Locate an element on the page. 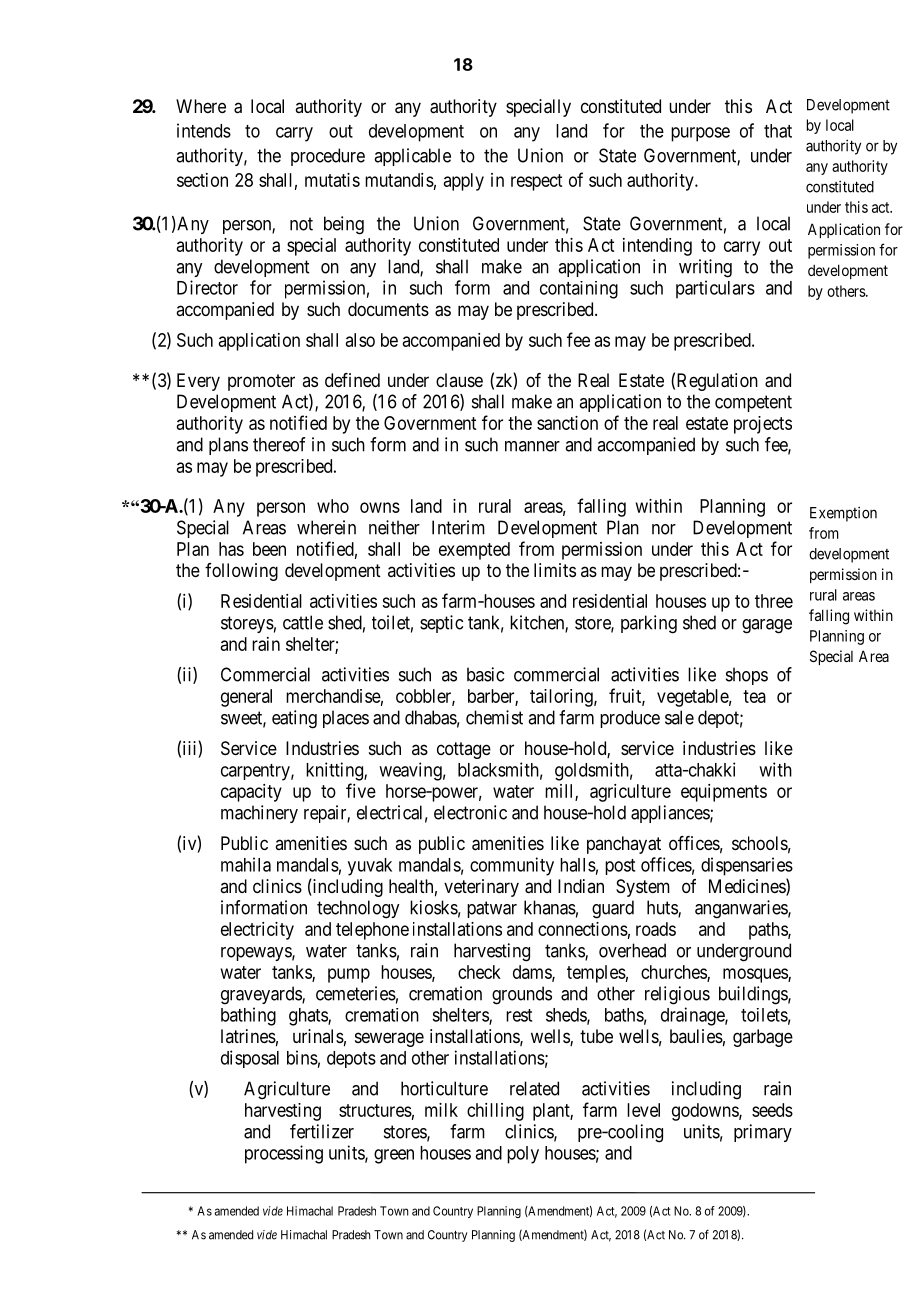 Image resolution: width=924 pixels, height=1308 pixels. garage is located at coordinates (767, 626).
